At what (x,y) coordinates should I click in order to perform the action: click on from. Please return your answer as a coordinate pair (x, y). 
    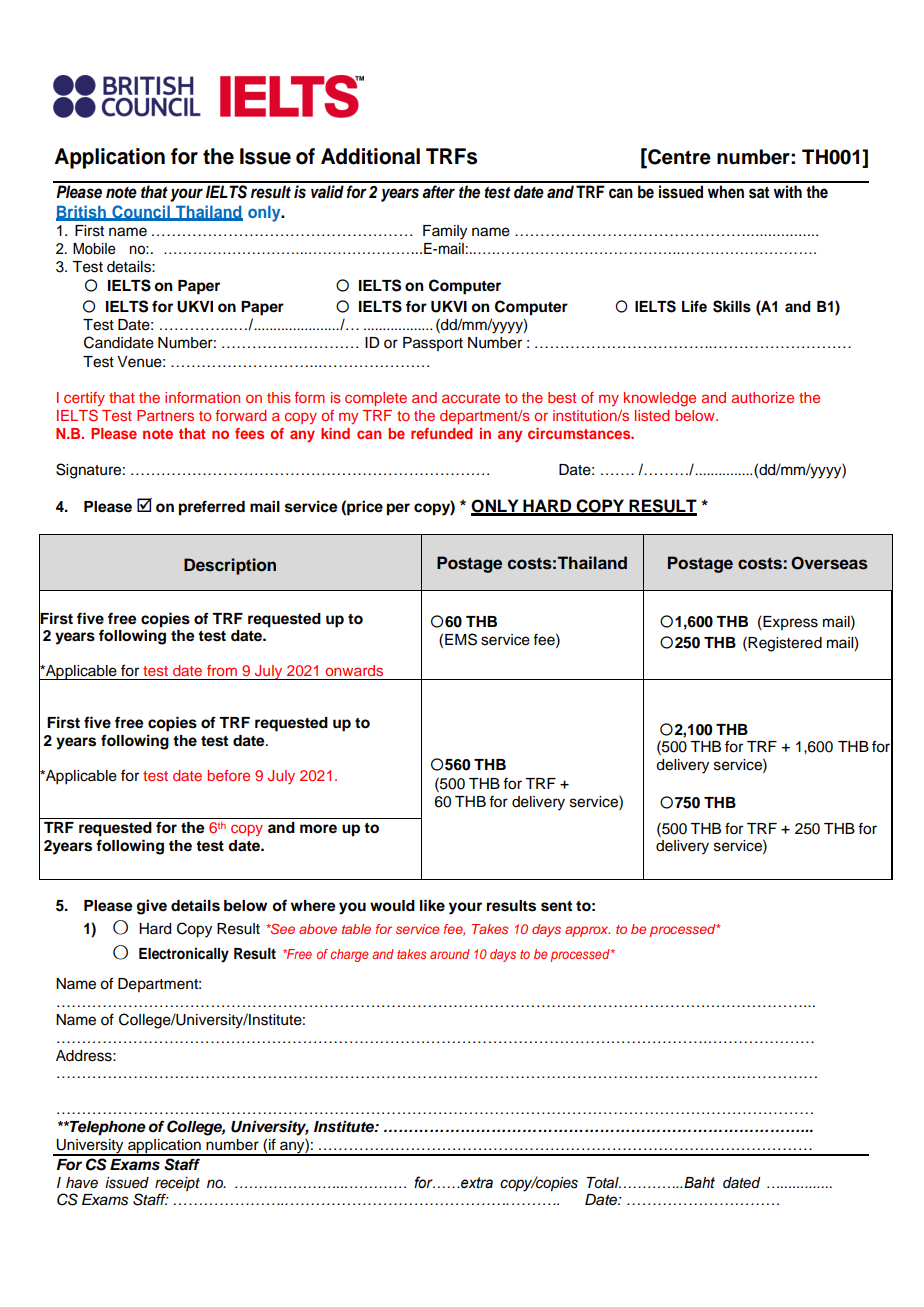
    Looking at the image, I should click on (222, 670).
